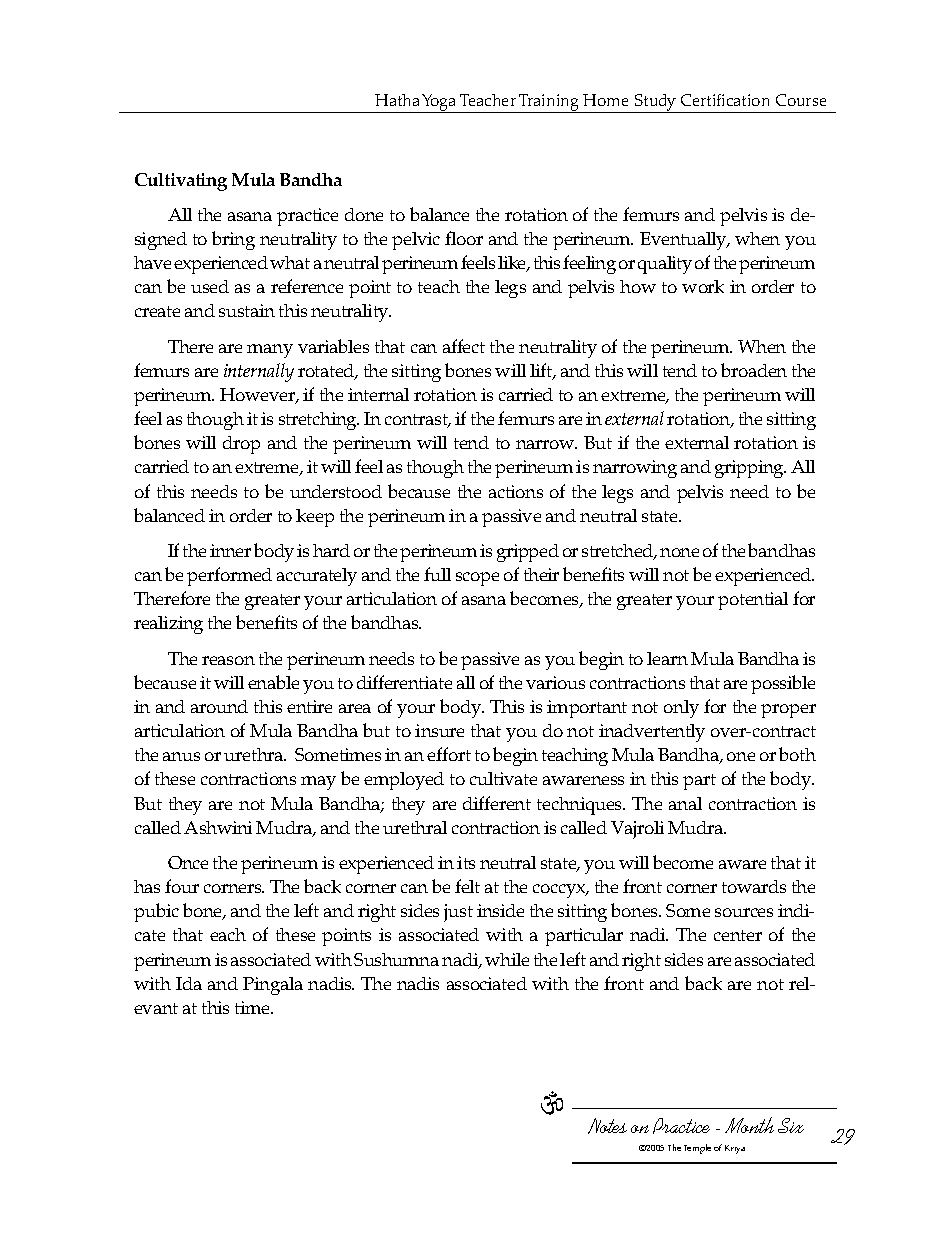 The width and height of the screenshot is (952, 1233). What do you see at coordinates (754, 886) in the screenshot?
I see `towards` at bounding box center [754, 886].
